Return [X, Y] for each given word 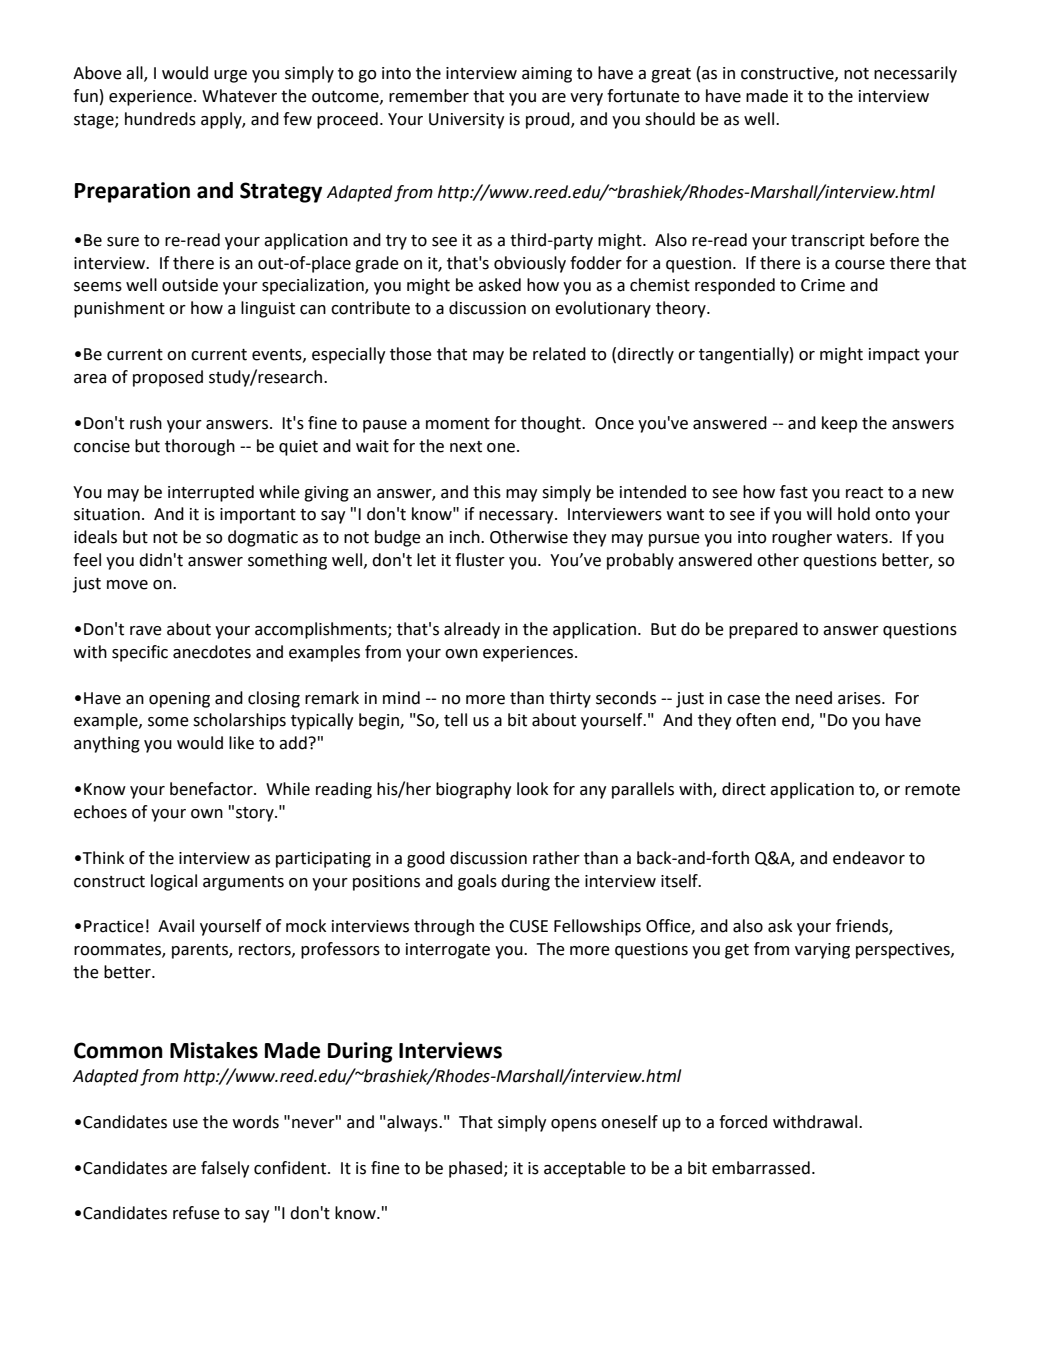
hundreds [160, 119]
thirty [570, 699]
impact [894, 356]
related [559, 354]
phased [475, 1169]
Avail [176, 926]
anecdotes [212, 652]
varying [822, 951]
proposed [168, 378]
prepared [763, 630]
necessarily [915, 74]
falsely [225, 1169]
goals [477, 882]
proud [549, 120]
